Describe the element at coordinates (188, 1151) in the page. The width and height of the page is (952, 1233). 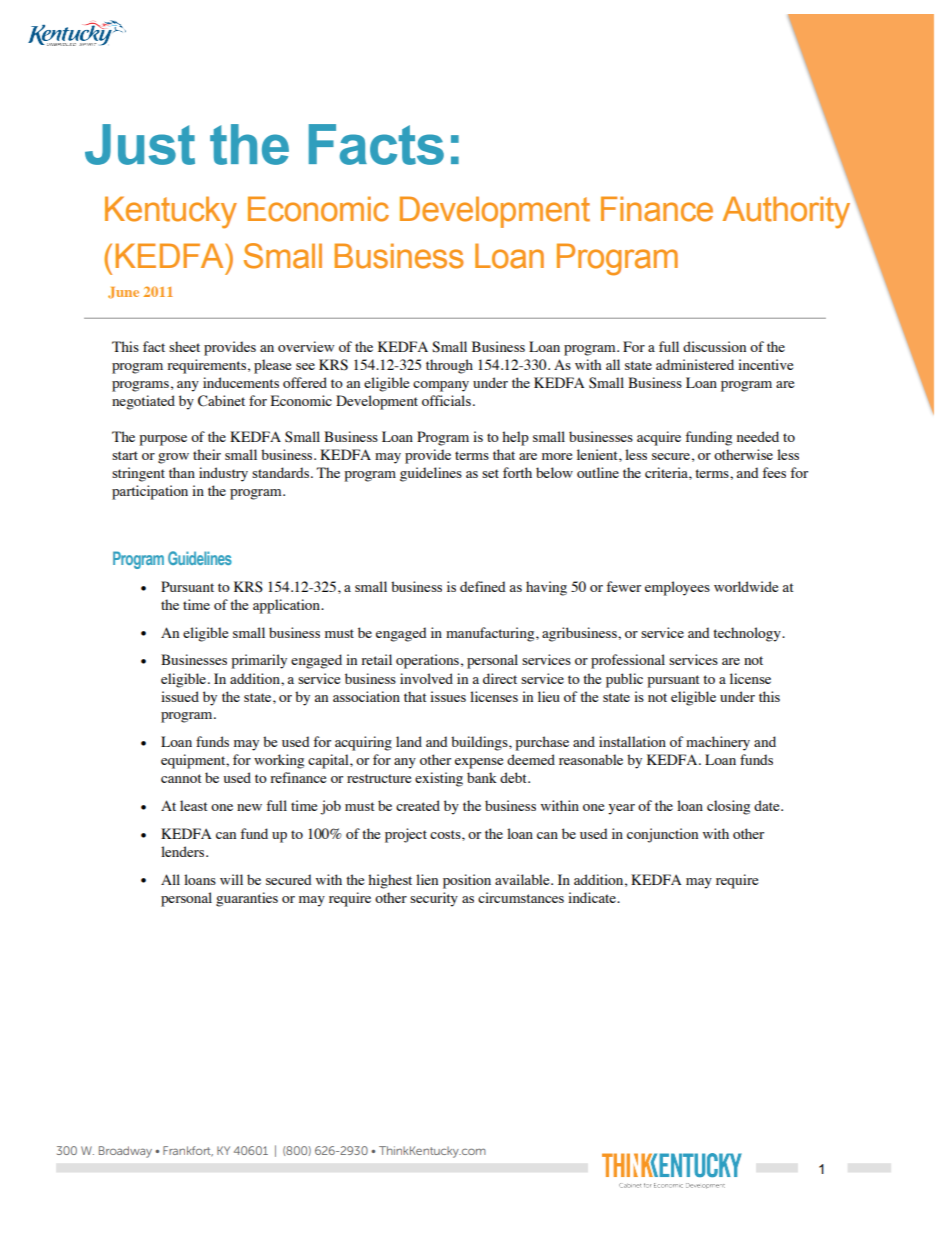
I see `Frankfort` at that location.
